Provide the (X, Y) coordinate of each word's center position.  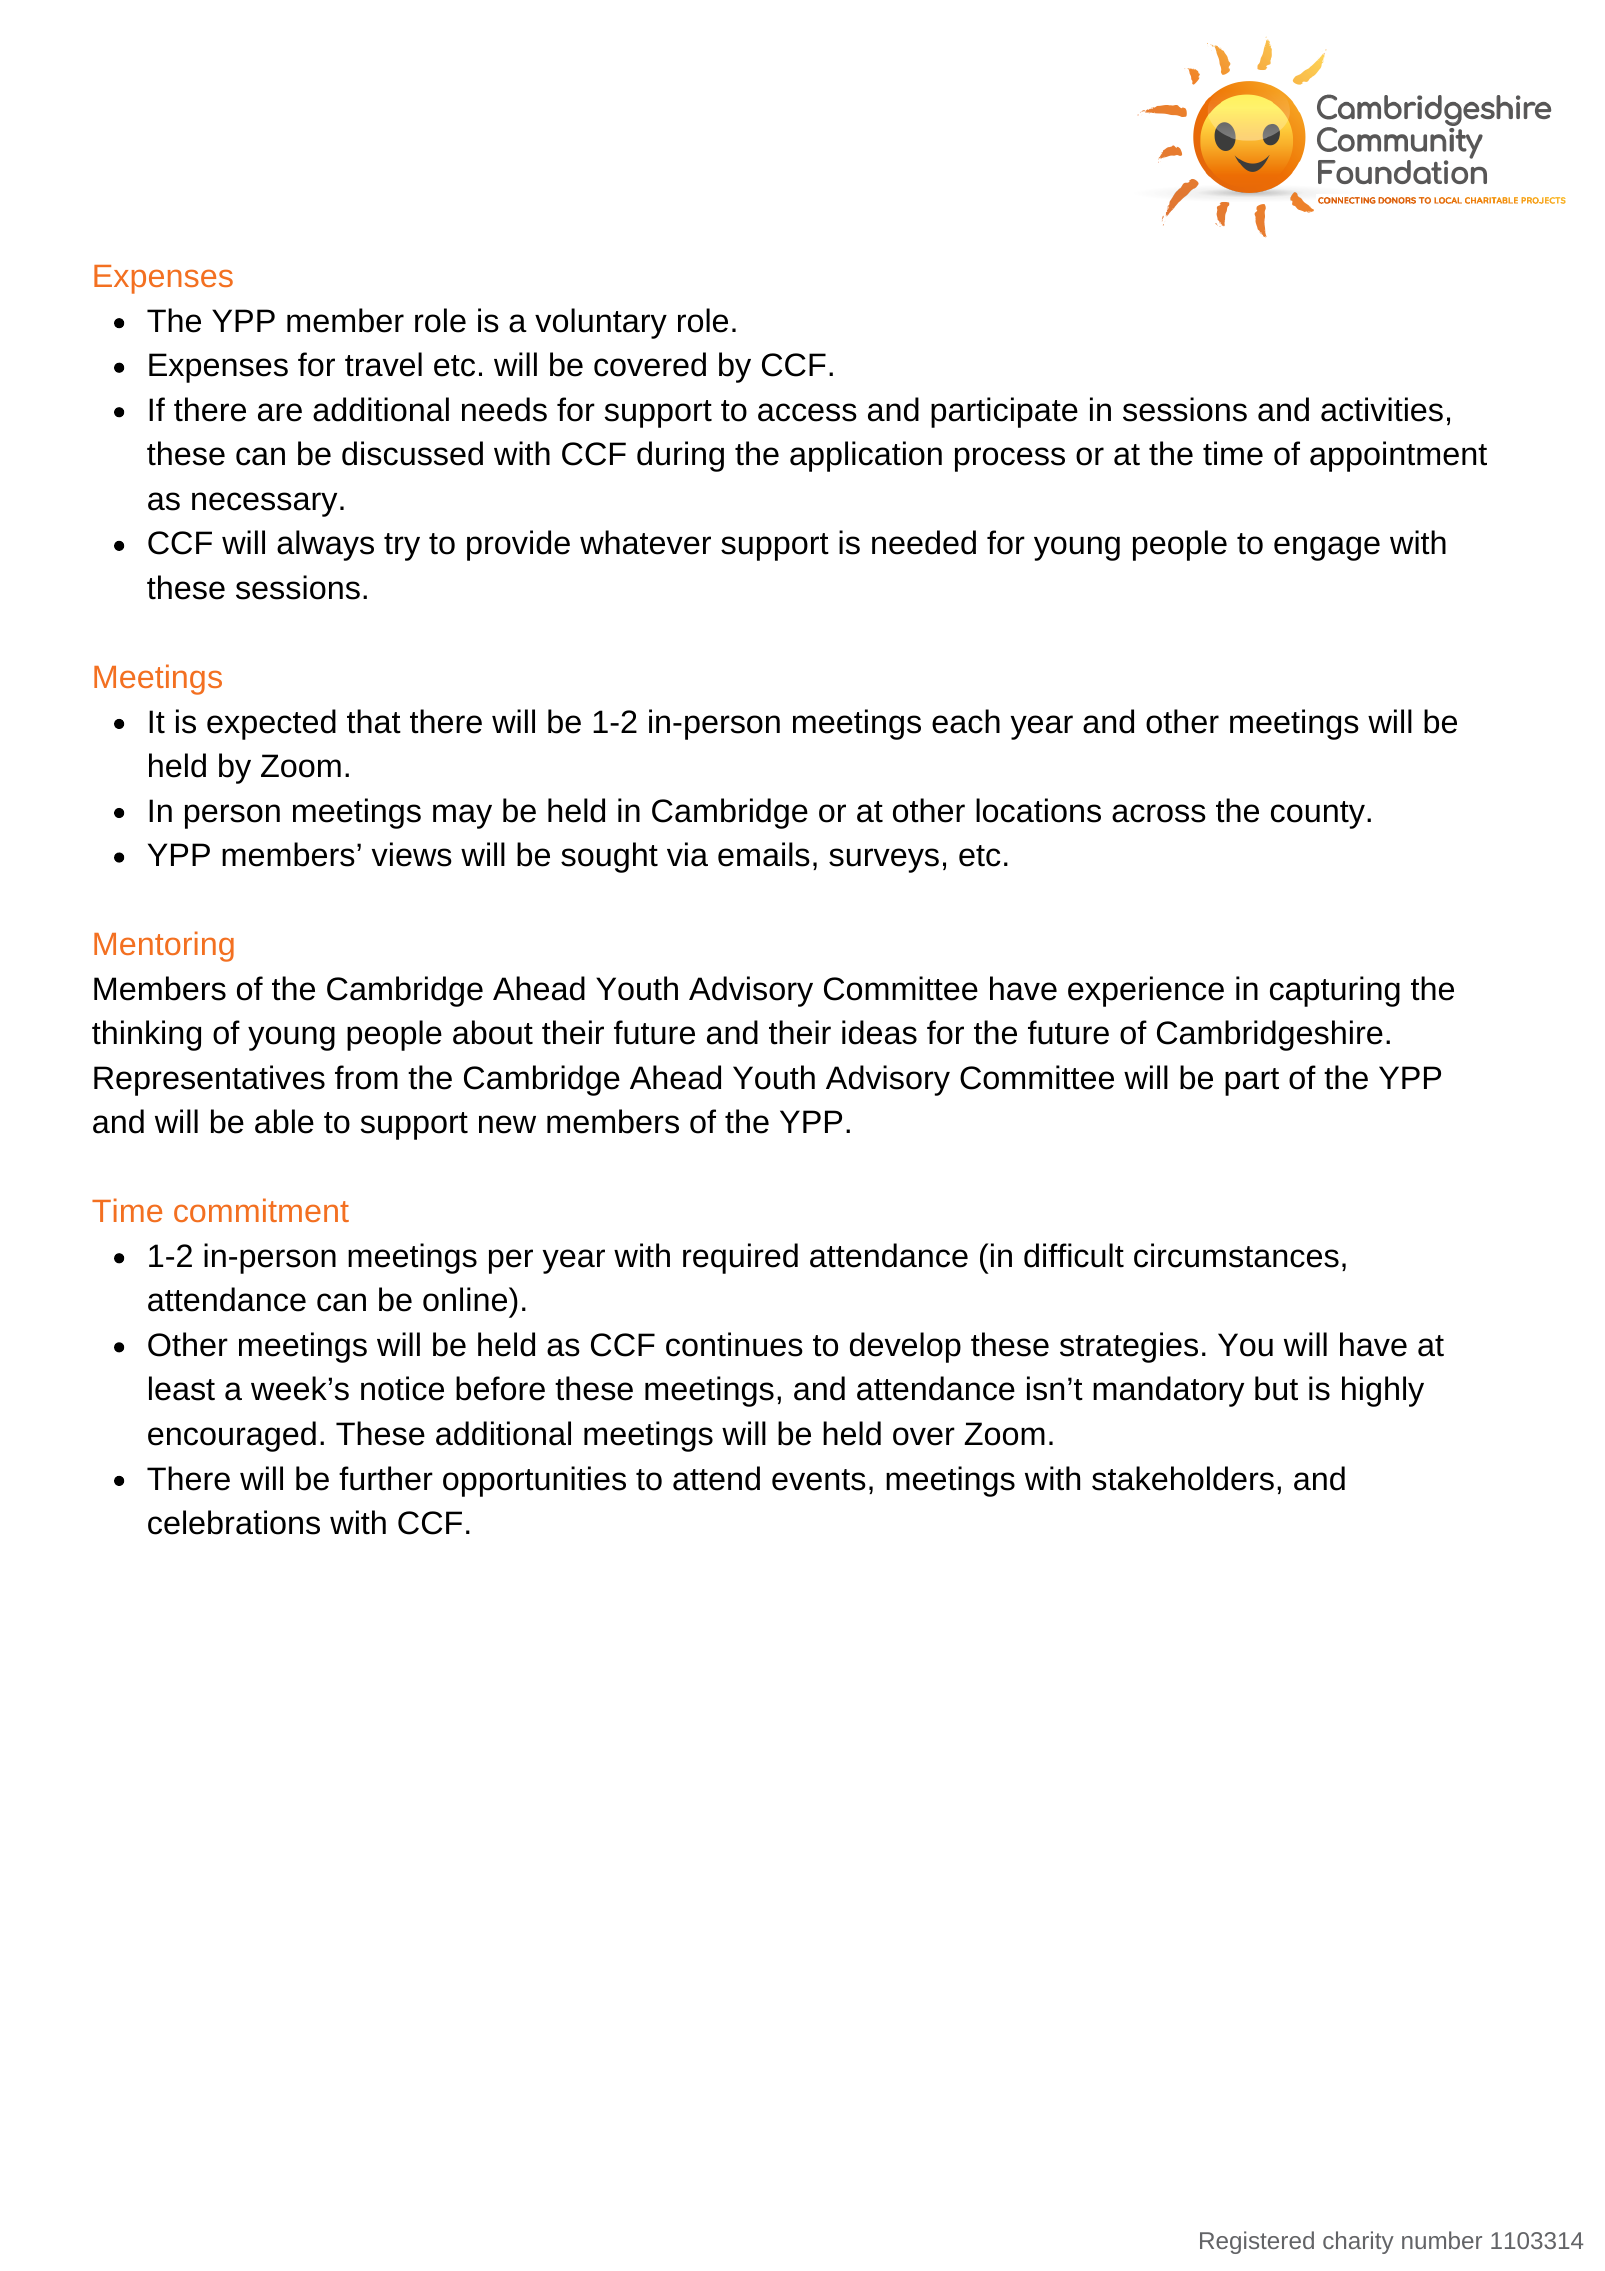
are (280, 412)
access (807, 412)
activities (1382, 409)
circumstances (1236, 1255)
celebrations (234, 1522)
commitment (261, 1210)
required (740, 1258)
